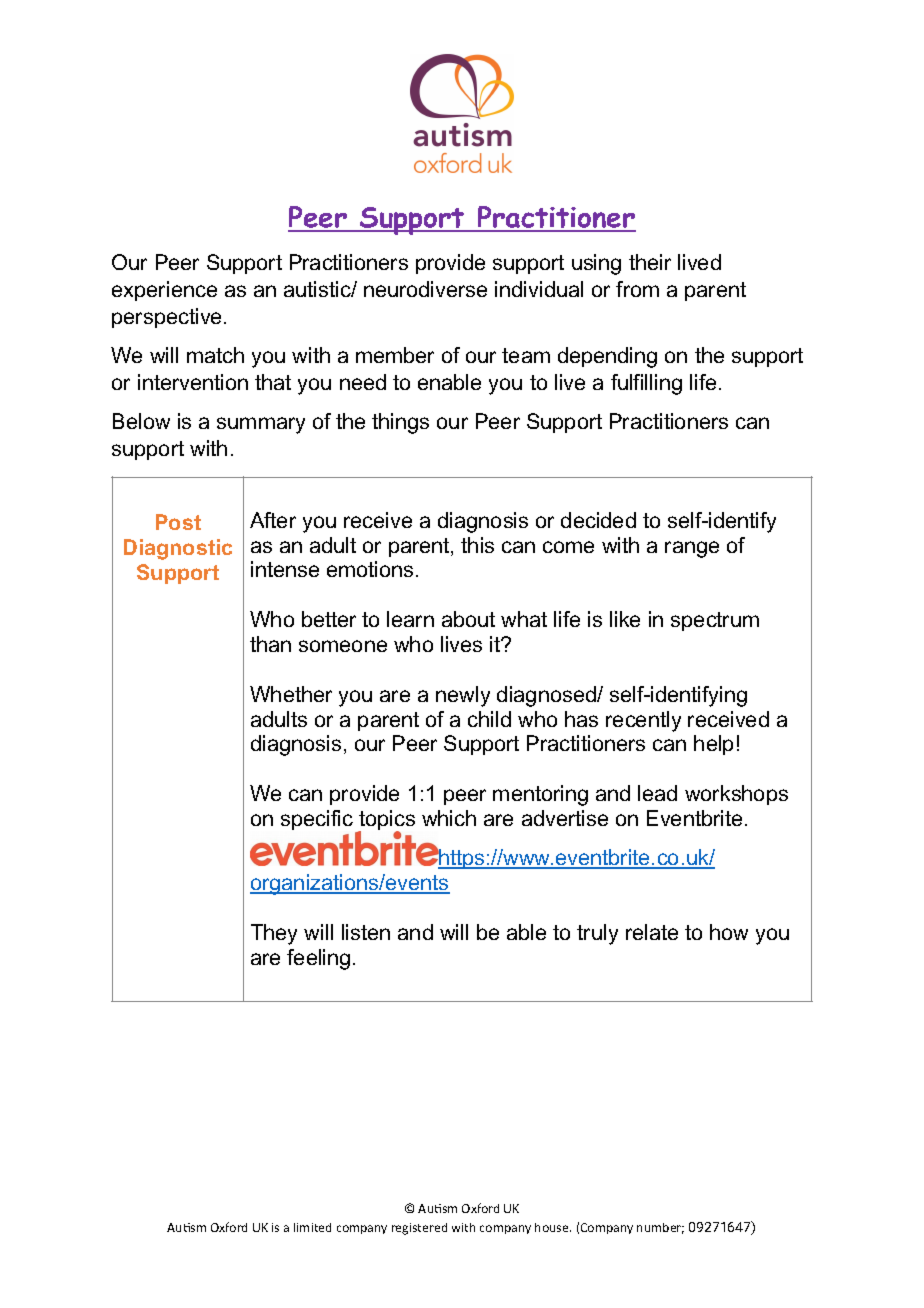 Image resolution: width=924 pixels, height=1308 pixels. I want to click on recently, so click(643, 721).
